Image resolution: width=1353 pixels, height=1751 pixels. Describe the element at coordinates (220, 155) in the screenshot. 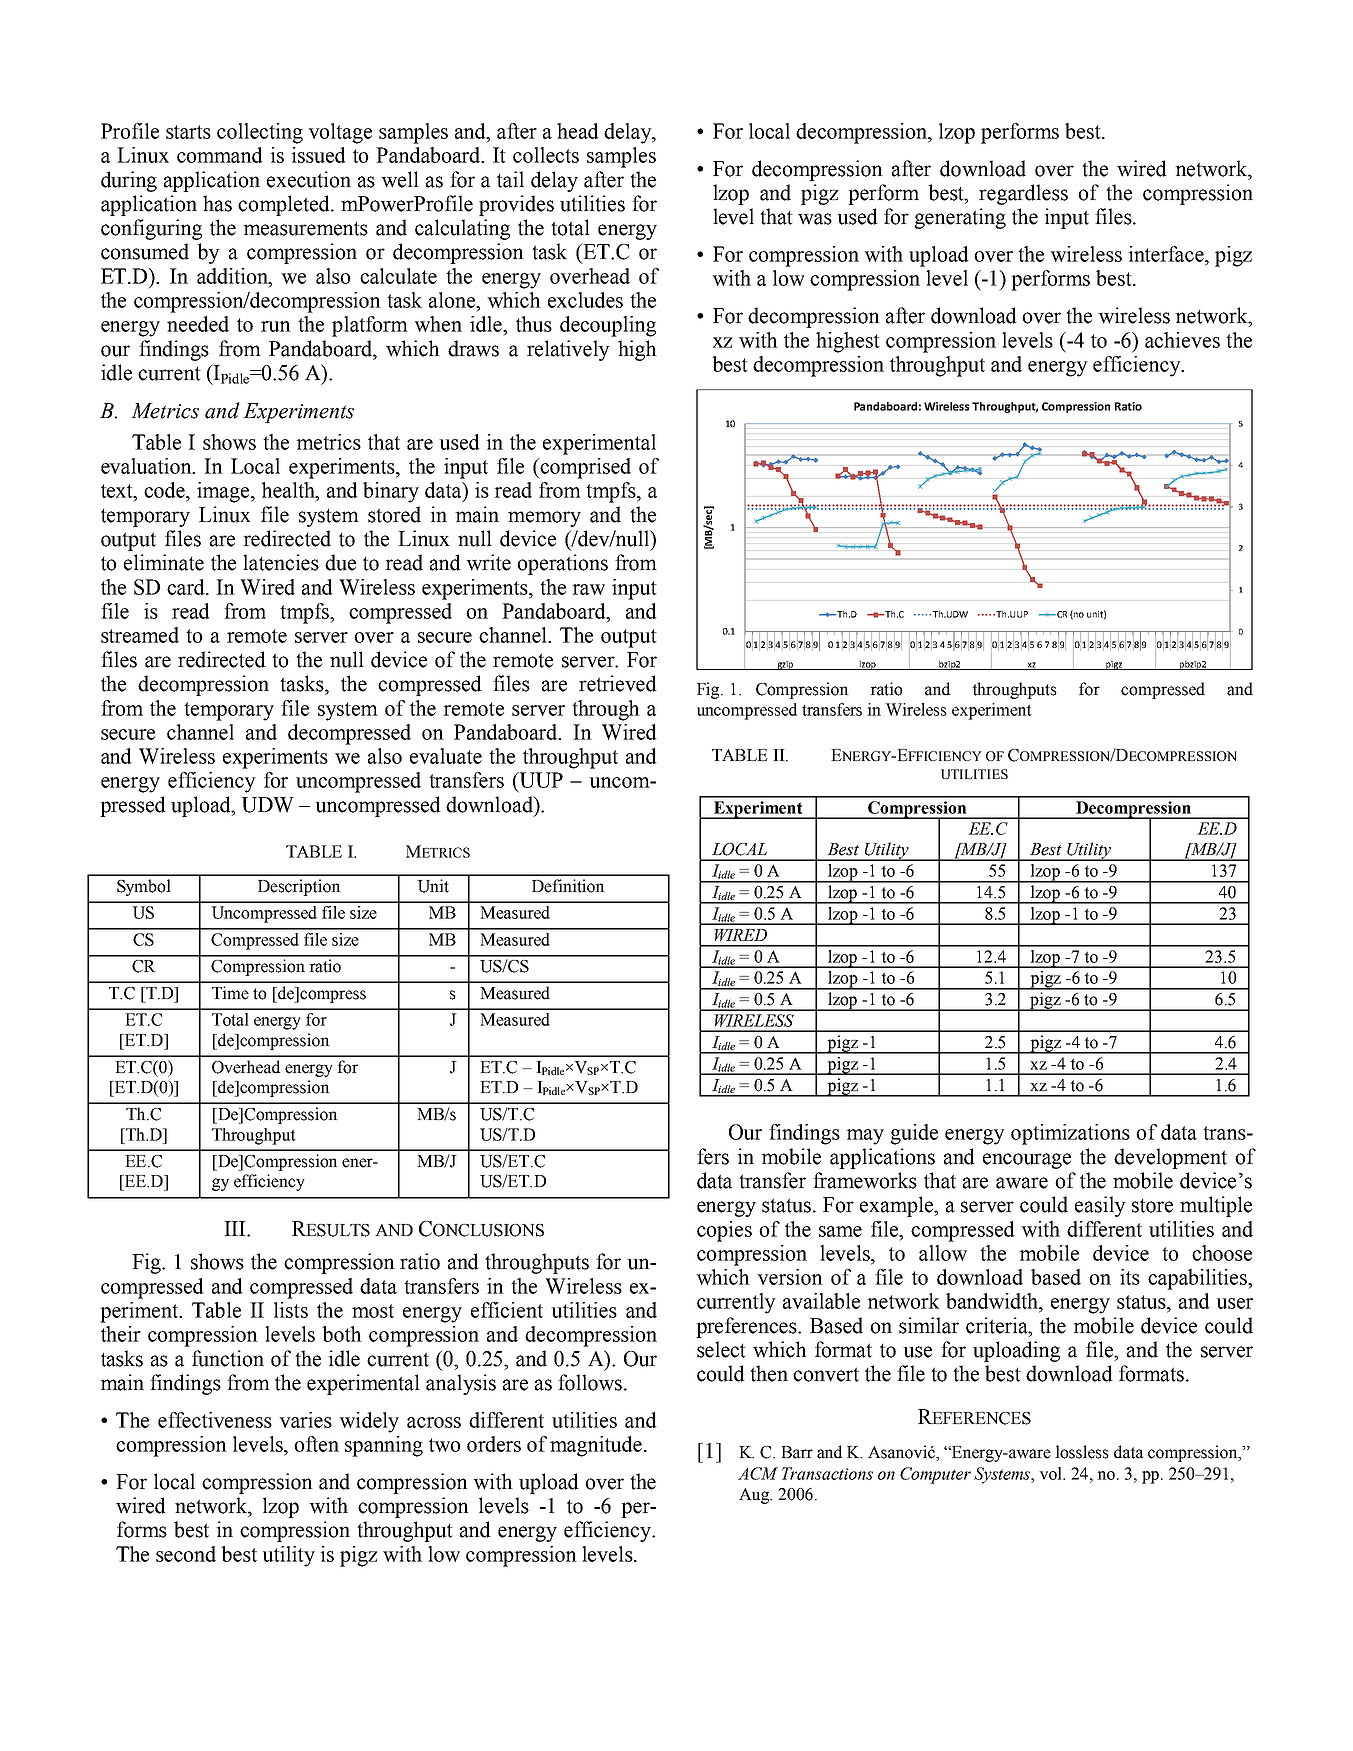

I see `command` at that location.
